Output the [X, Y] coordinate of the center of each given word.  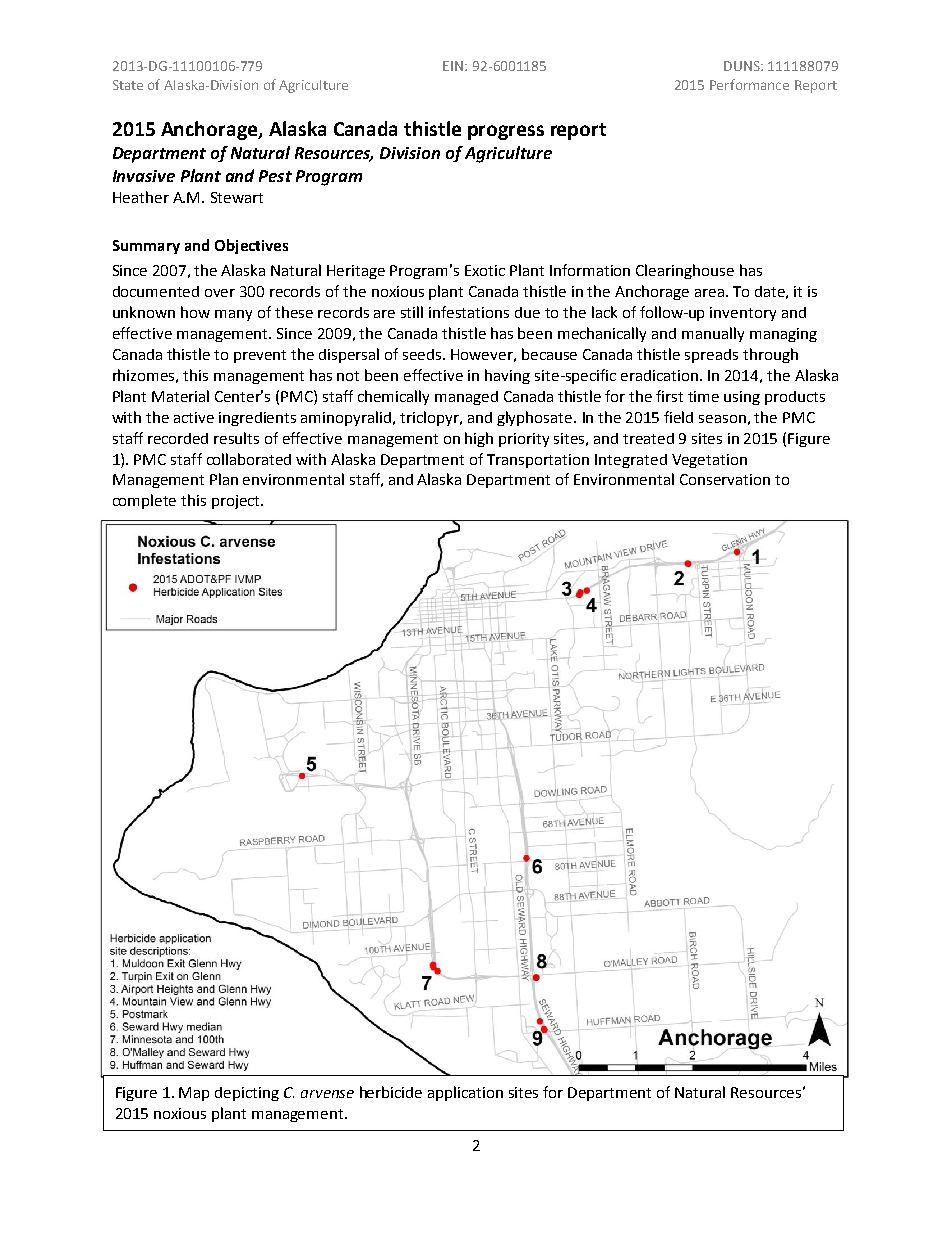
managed [466, 398]
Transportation [538, 461]
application [465, 1093]
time [703, 396]
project [237, 502]
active [194, 417]
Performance [749, 84]
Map [194, 1094]
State [128, 85]
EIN [454, 66]
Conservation [725, 479]
